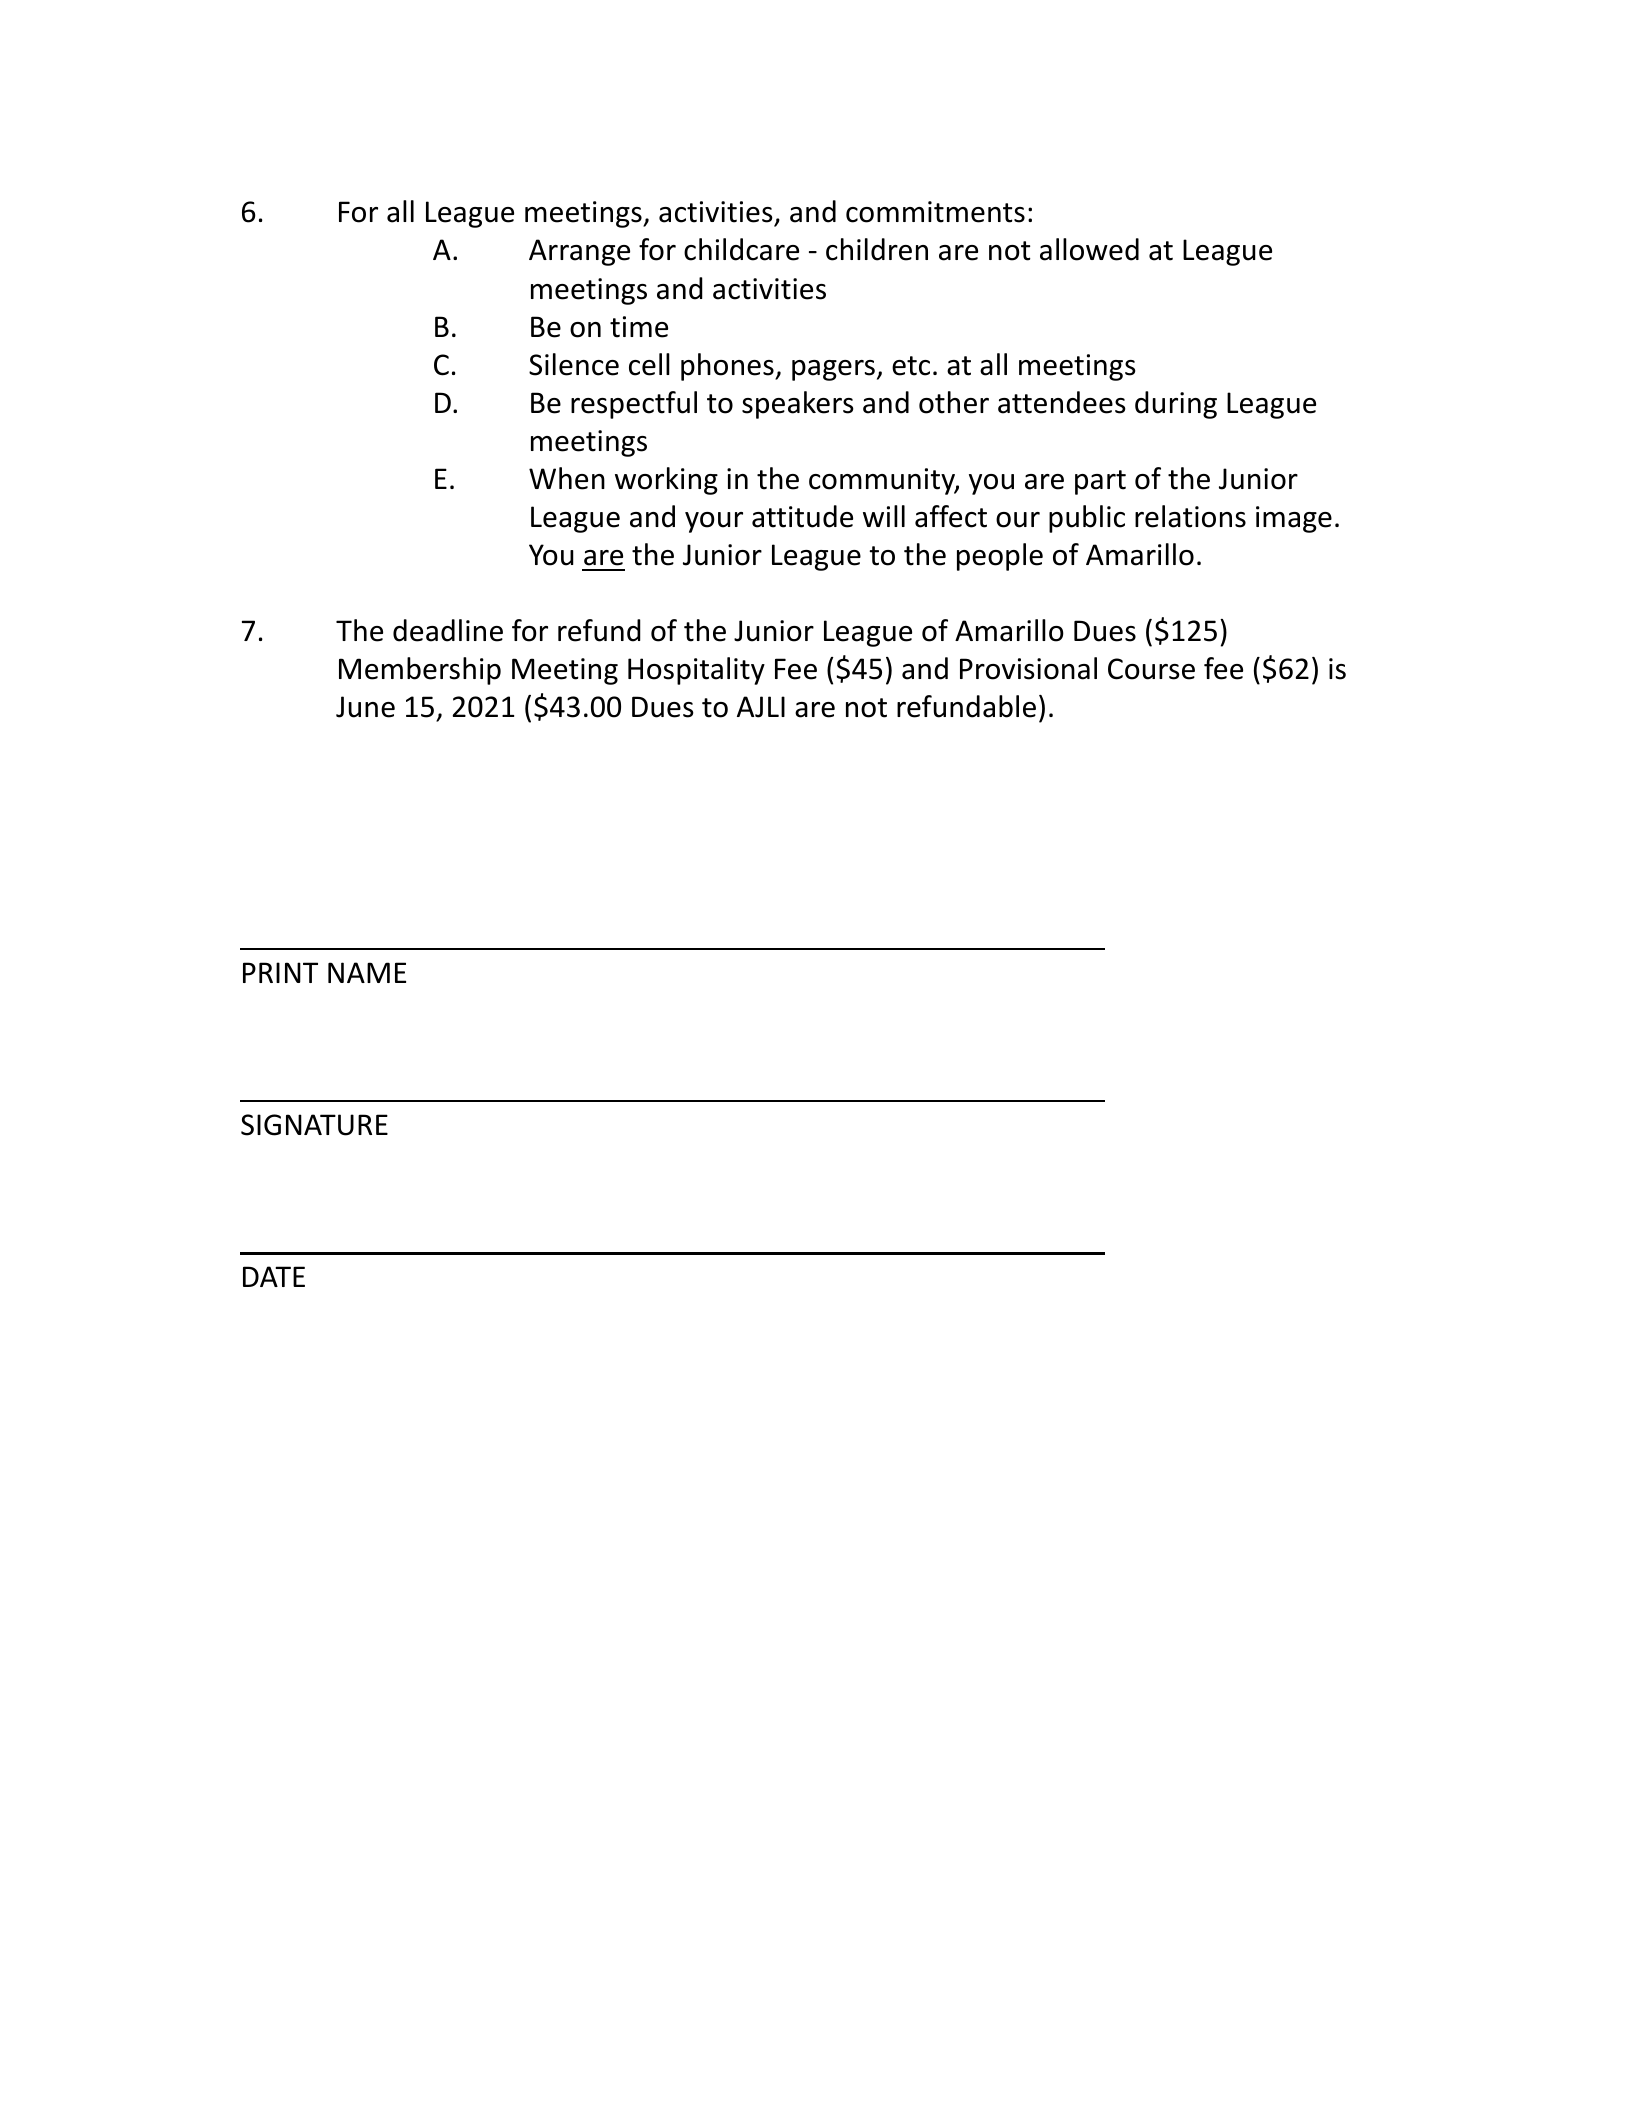  Describe the element at coordinates (274, 1276) in the screenshot. I see `DATE` at that location.
